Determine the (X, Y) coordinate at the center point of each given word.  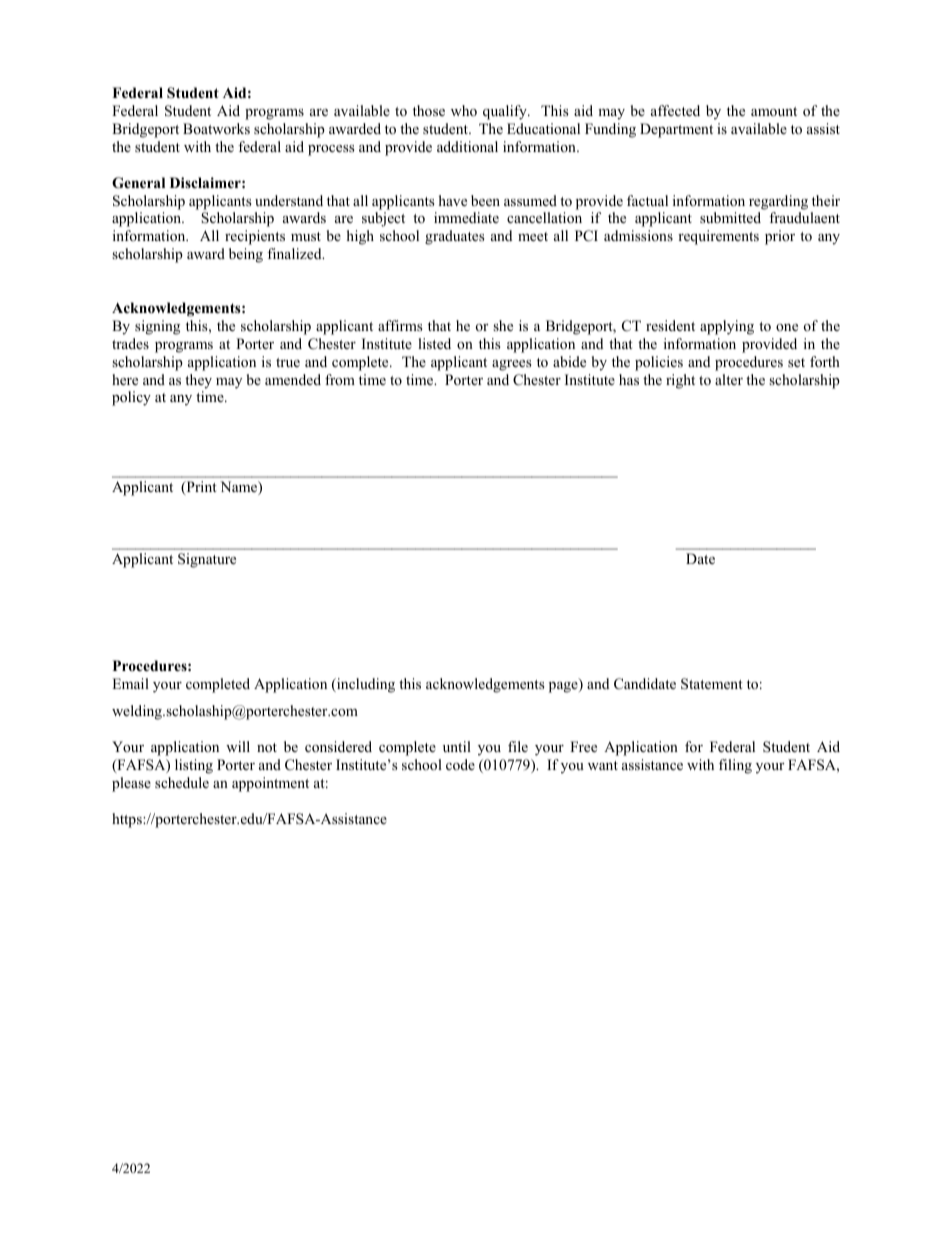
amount (774, 111)
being (246, 255)
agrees (512, 365)
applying (727, 327)
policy (131, 398)
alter (729, 379)
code (460, 764)
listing (194, 766)
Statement (712, 684)
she (503, 325)
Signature (207, 560)
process (331, 150)
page (564, 687)
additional (467, 146)
